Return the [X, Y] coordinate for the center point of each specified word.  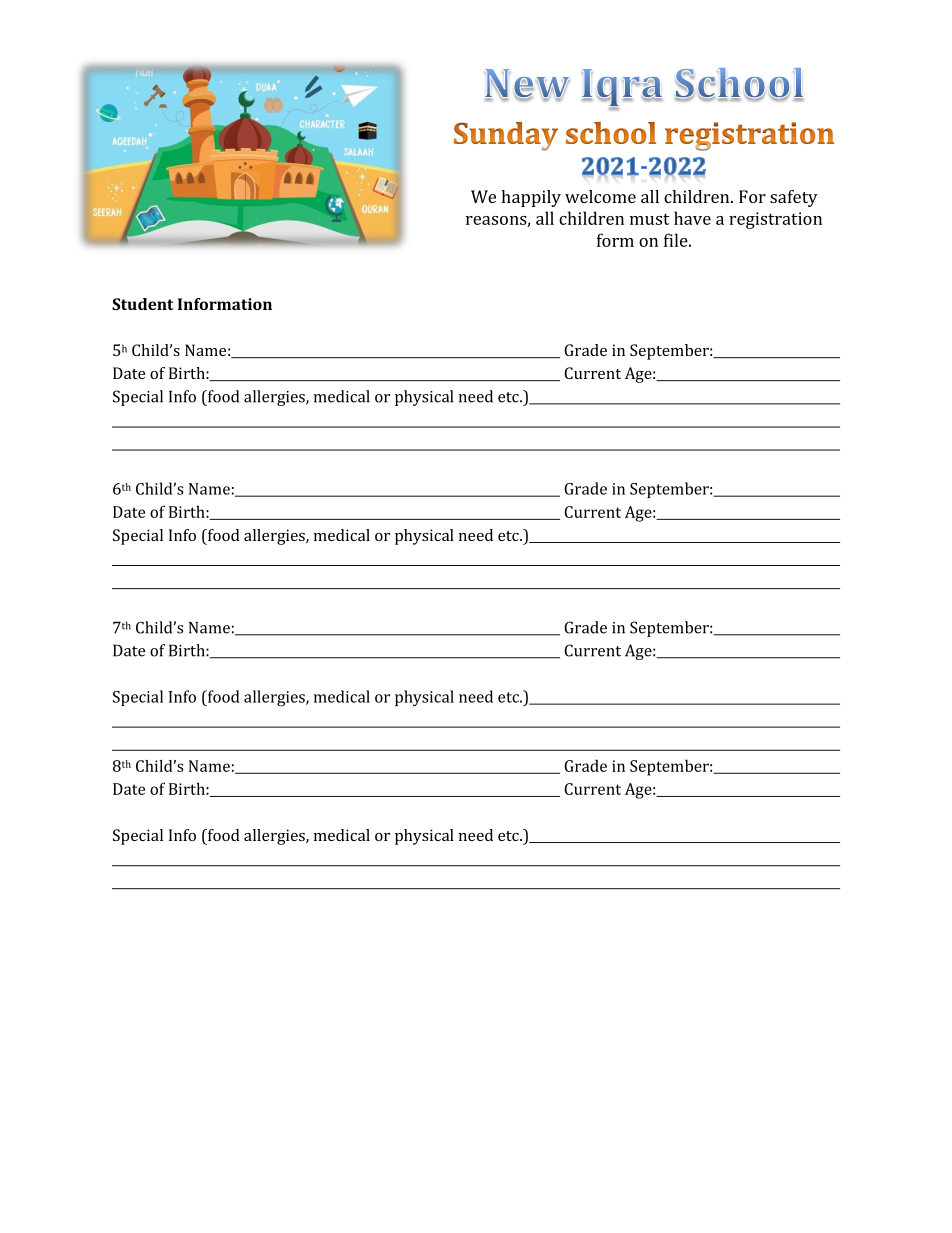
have [692, 218]
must [650, 219]
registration [775, 220]
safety [794, 198]
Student [142, 304]
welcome [600, 196]
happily [531, 198]
